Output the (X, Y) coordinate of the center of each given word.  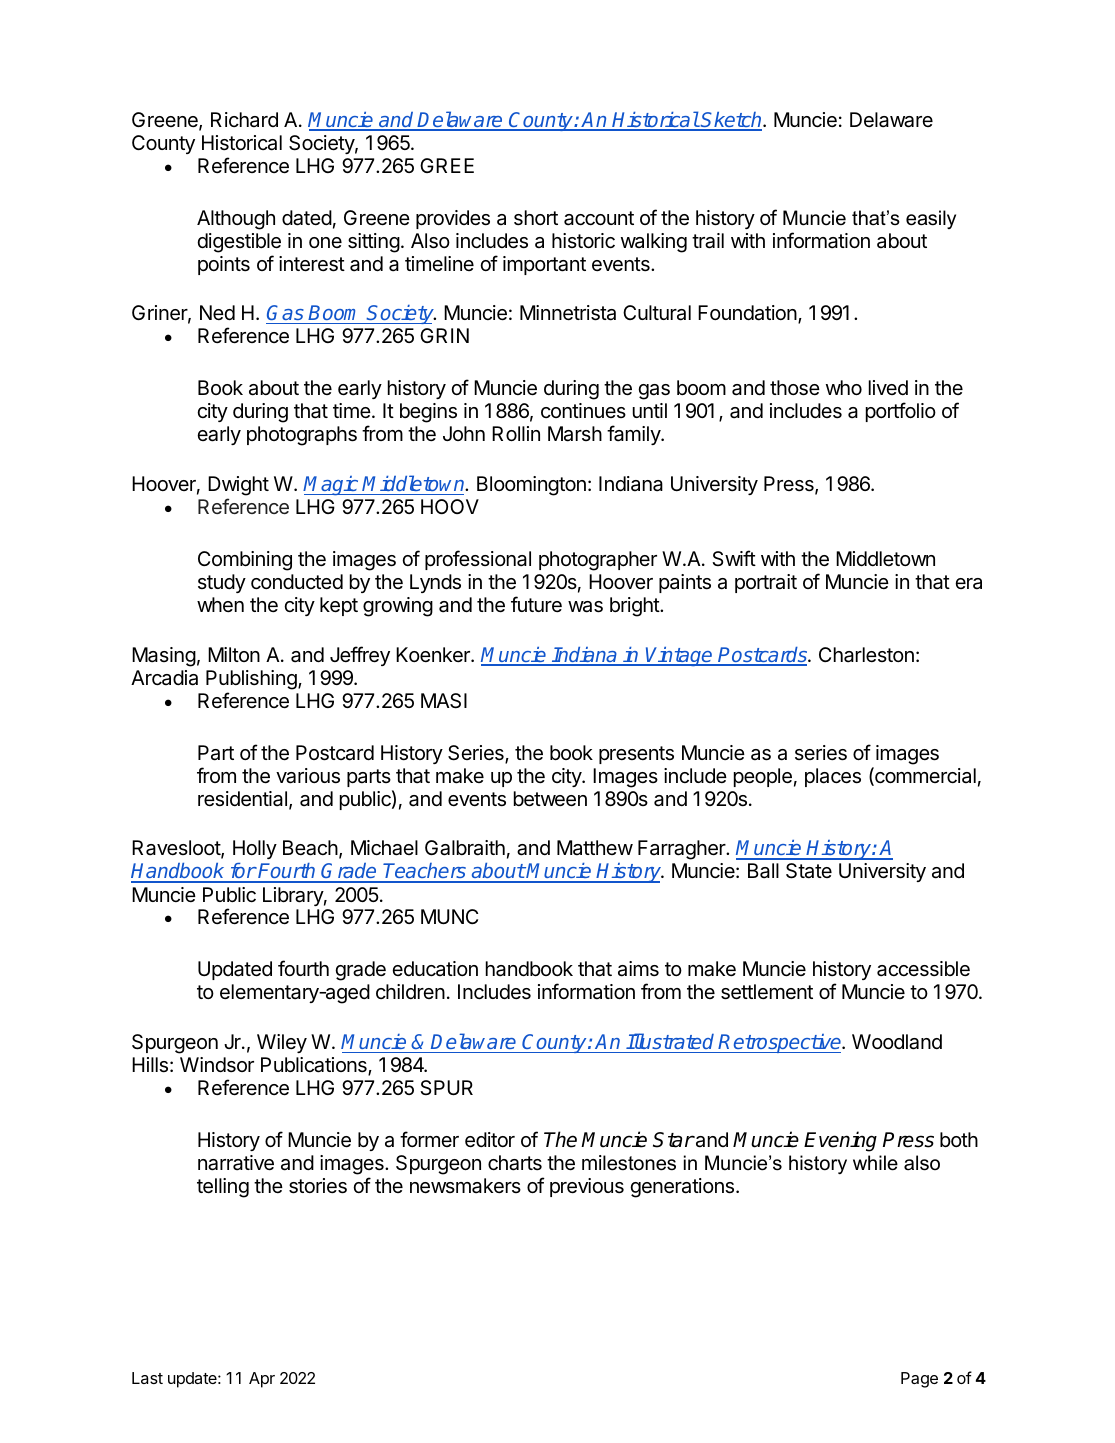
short (536, 218)
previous (587, 1187)
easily (931, 219)
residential (242, 799)
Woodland (897, 1042)
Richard (244, 120)
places (833, 777)
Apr (262, 1380)
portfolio (901, 412)
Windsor (217, 1065)
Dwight (238, 486)
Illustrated (670, 1041)
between (550, 799)
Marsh (575, 434)
